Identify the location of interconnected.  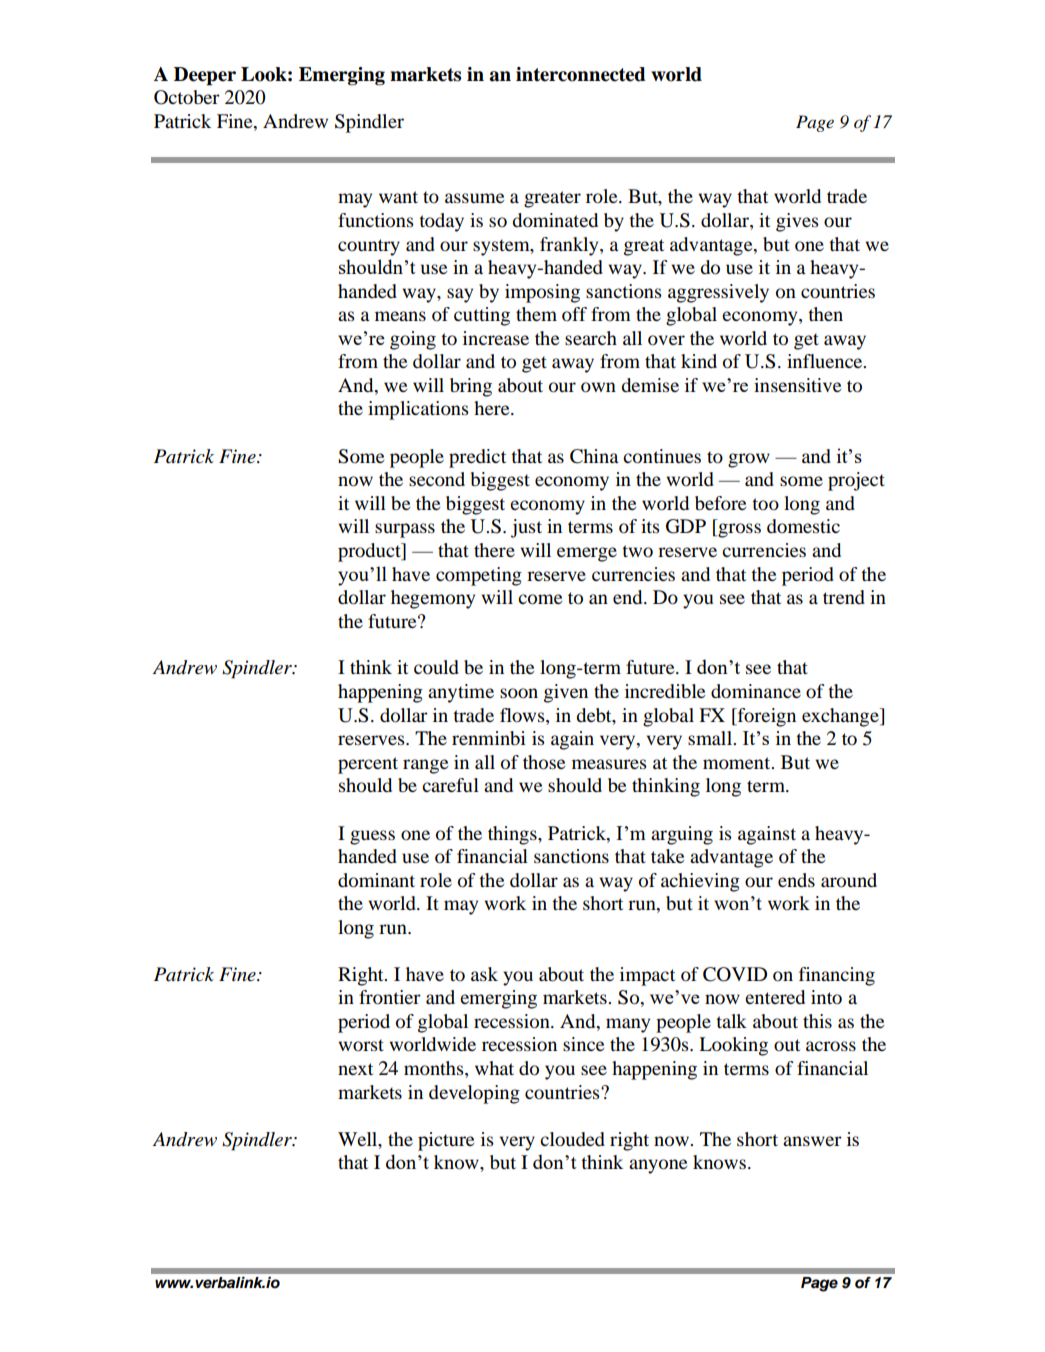
(581, 74).
